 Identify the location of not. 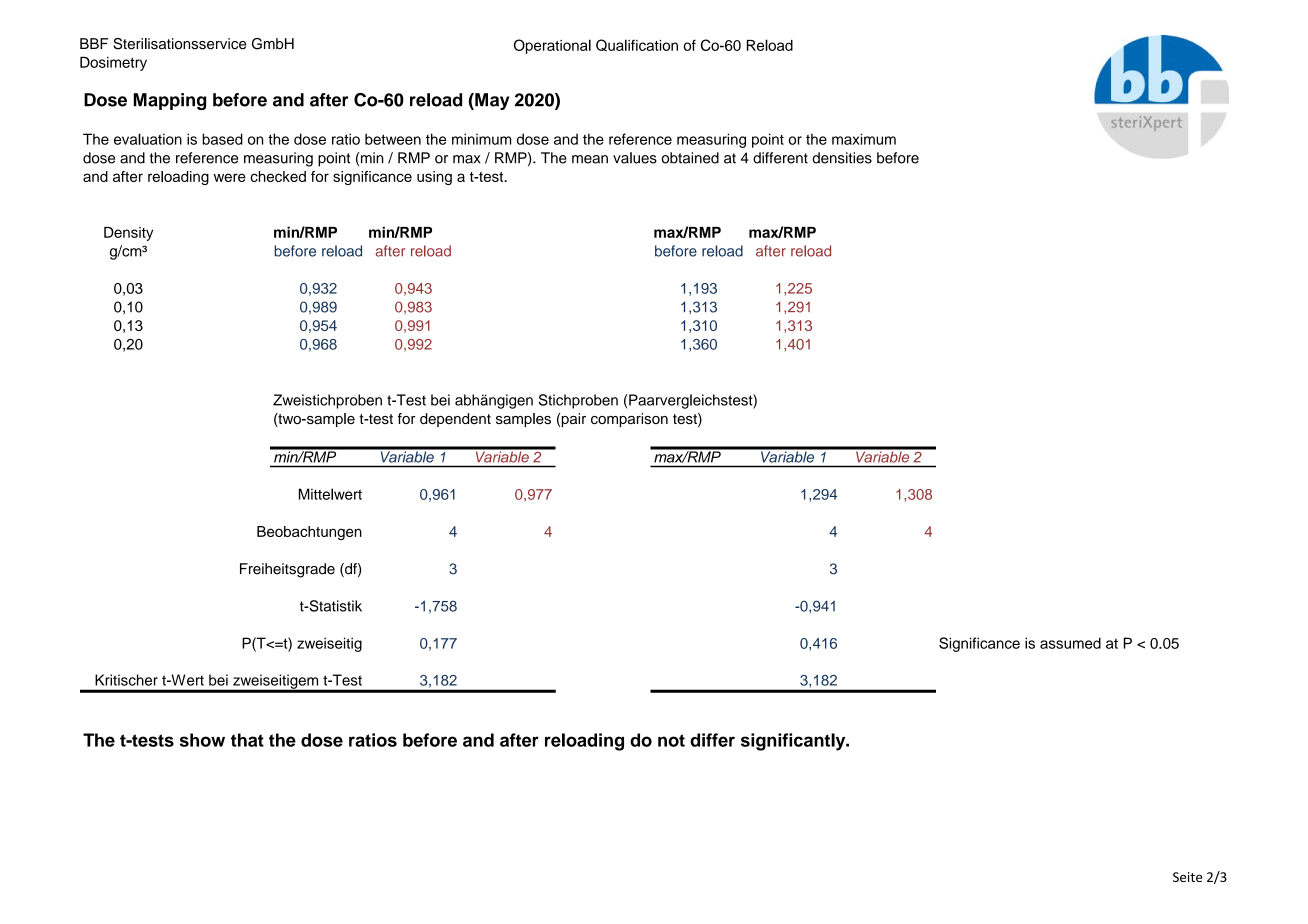
(671, 740).
